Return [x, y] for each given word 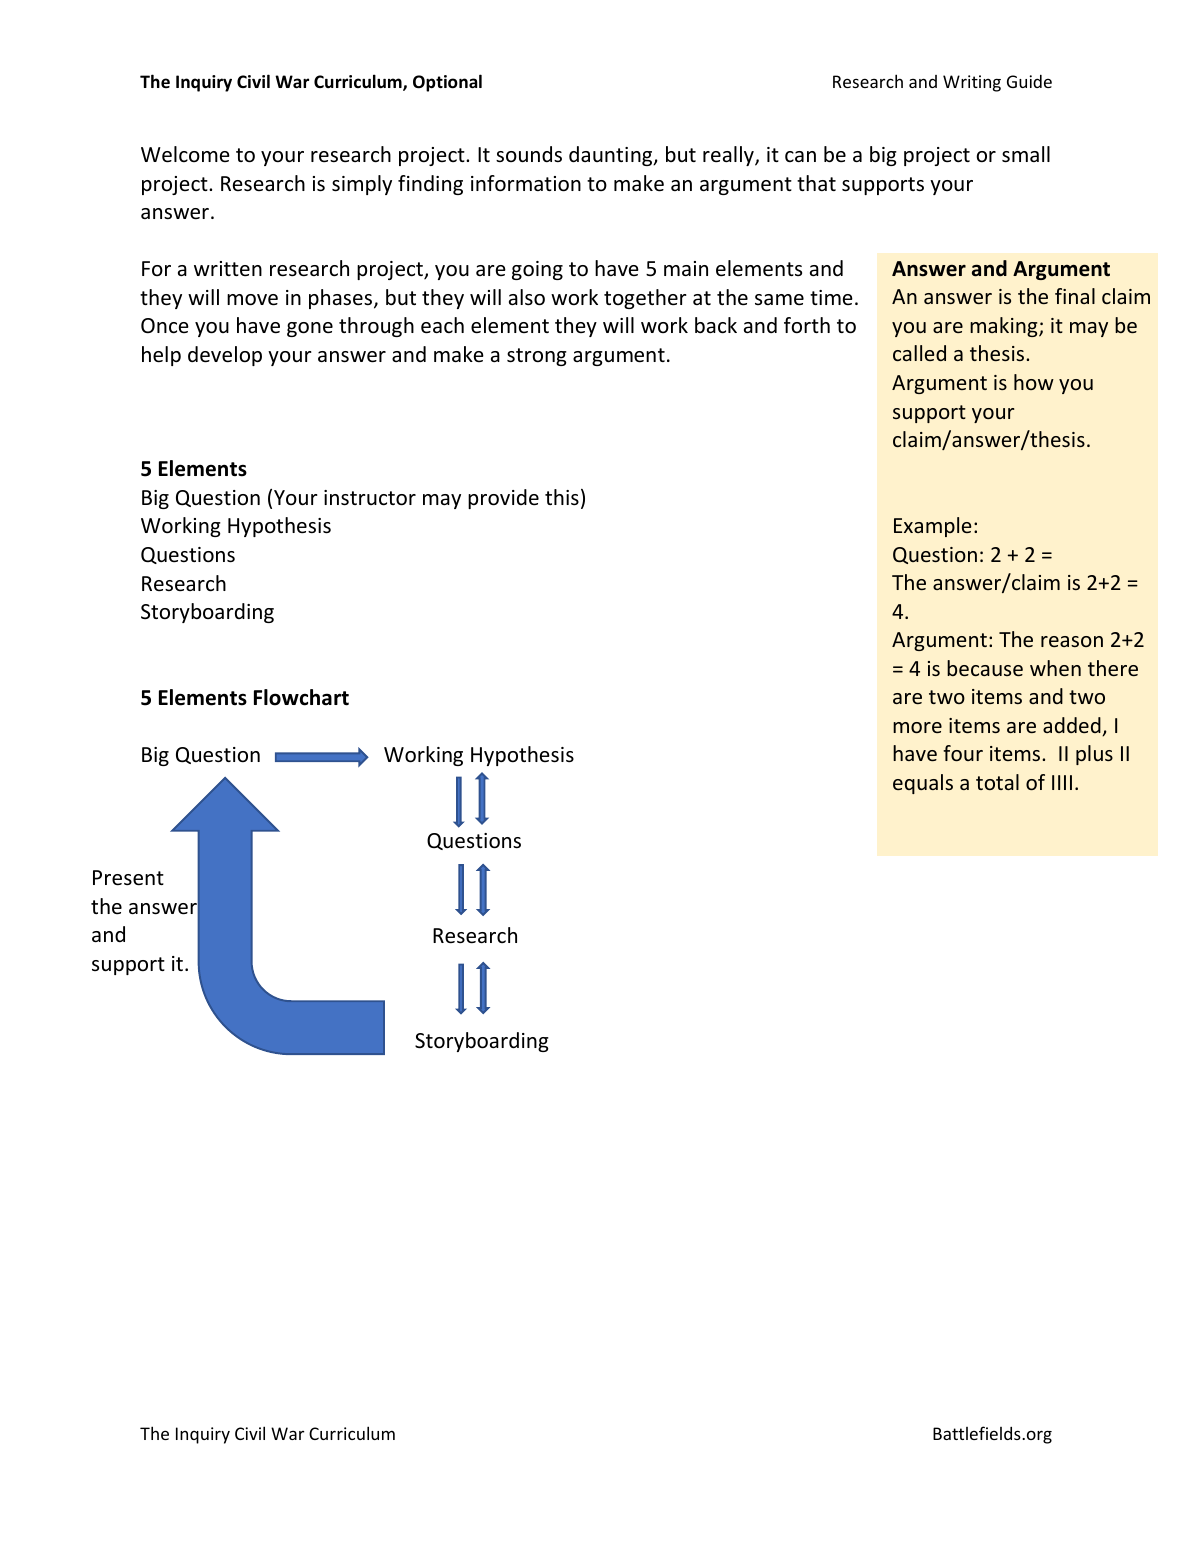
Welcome [185, 154]
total [997, 782]
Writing [972, 83]
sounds [529, 154]
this [562, 497]
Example [933, 527]
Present [128, 878]
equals [923, 784]
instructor [370, 498]
